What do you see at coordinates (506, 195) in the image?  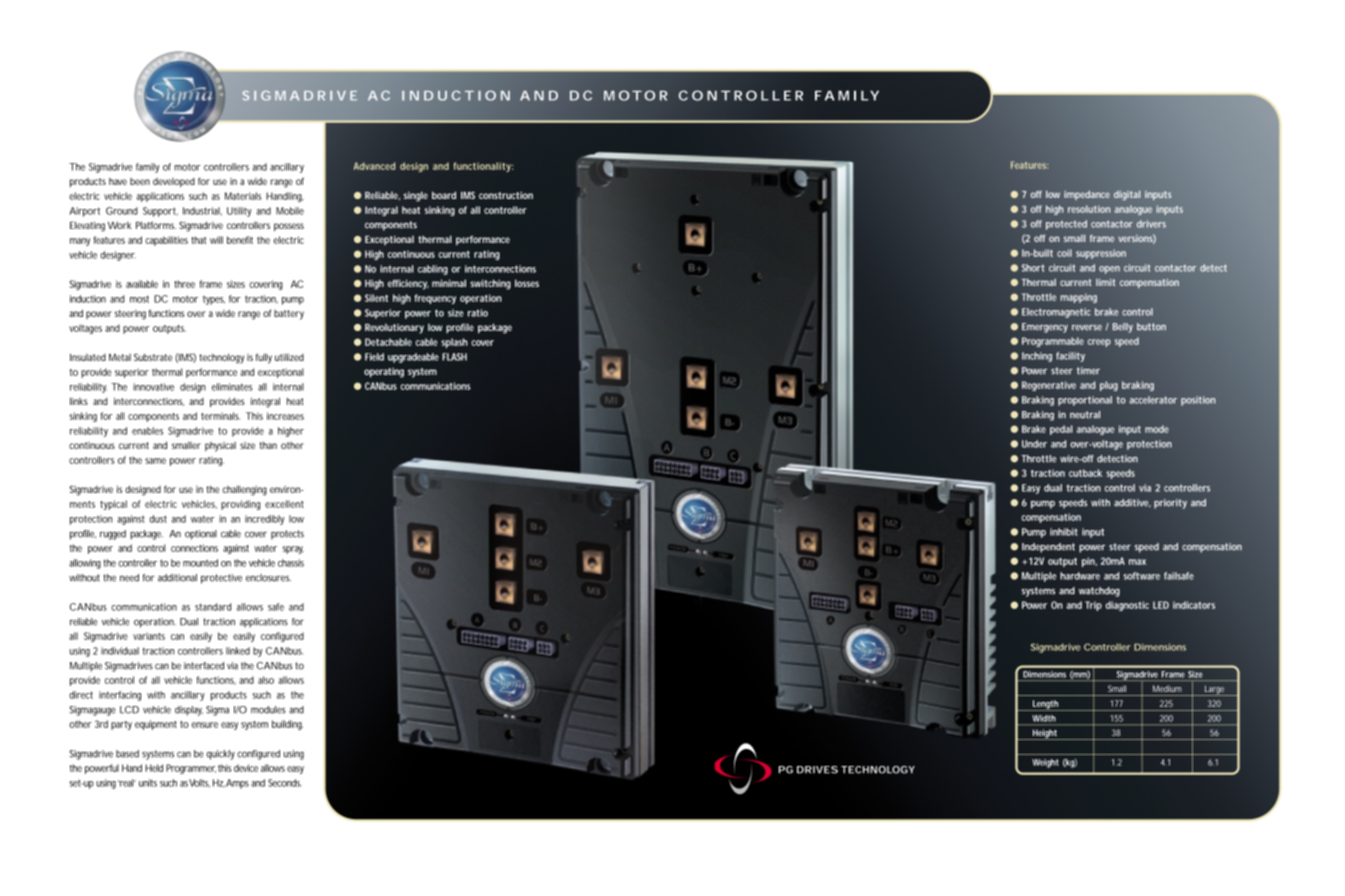 I see `construction` at bounding box center [506, 195].
